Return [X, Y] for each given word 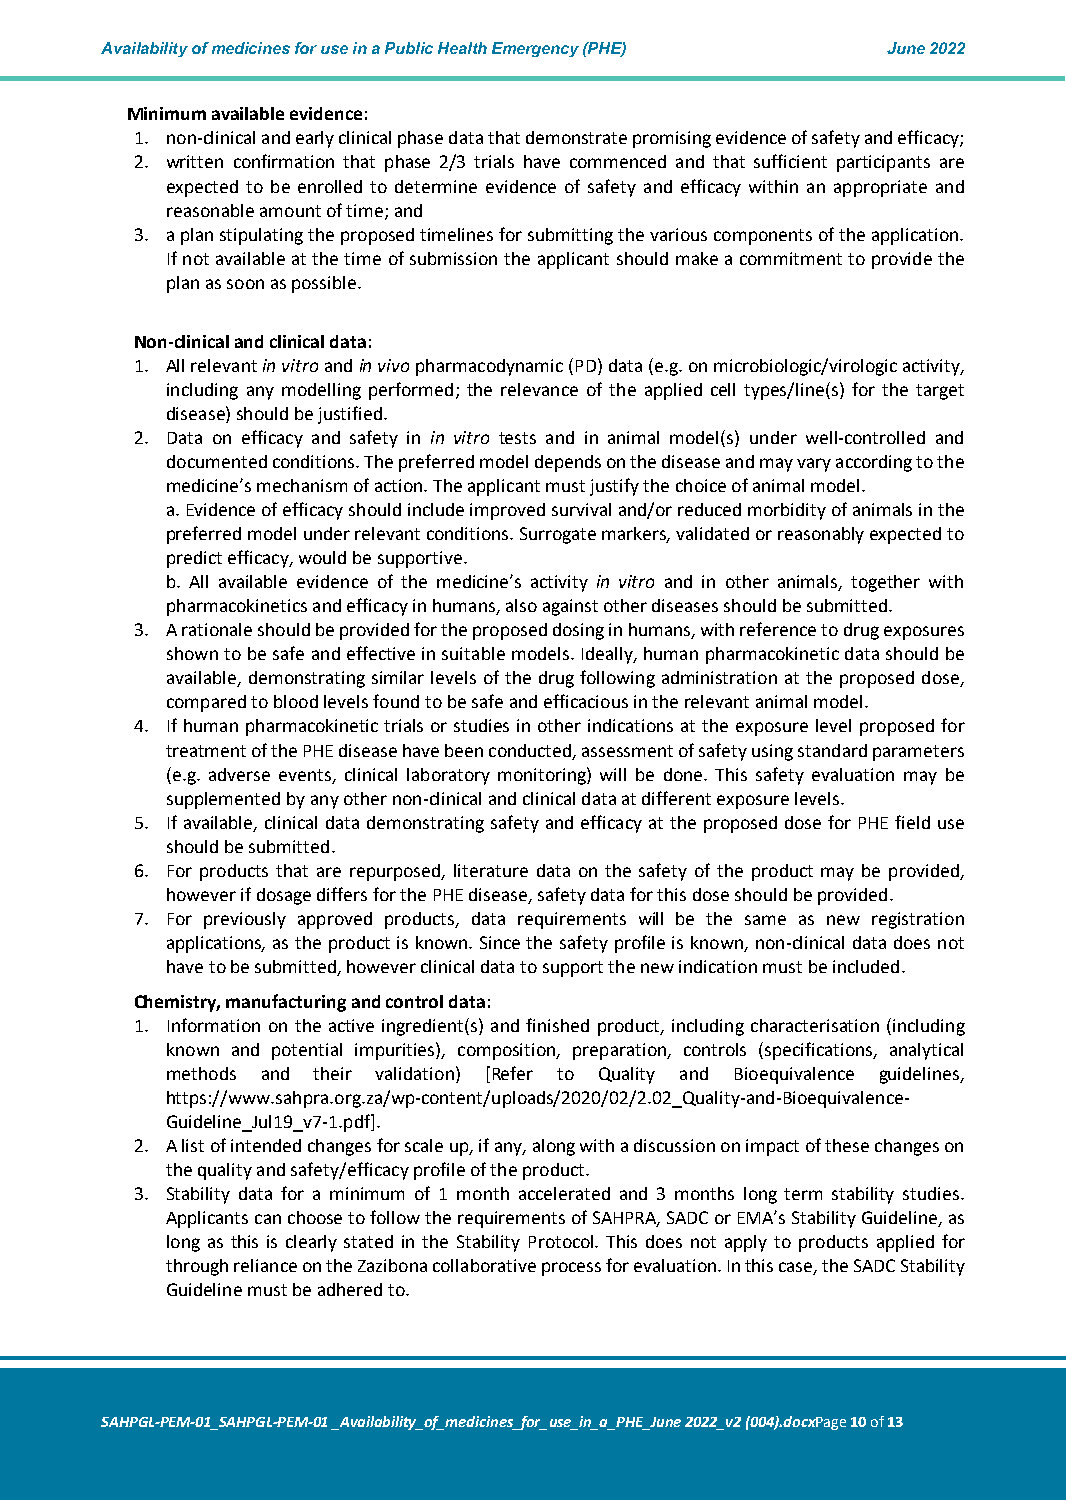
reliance [265, 1265]
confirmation [284, 161]
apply [746, 1243]
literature [491, 870]
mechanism [302, 485]
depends [568, 463]
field [912, 822]
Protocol [562, 1241]
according [874, 463]
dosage [284, 896]
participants [883, 163]
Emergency [535, 49]
